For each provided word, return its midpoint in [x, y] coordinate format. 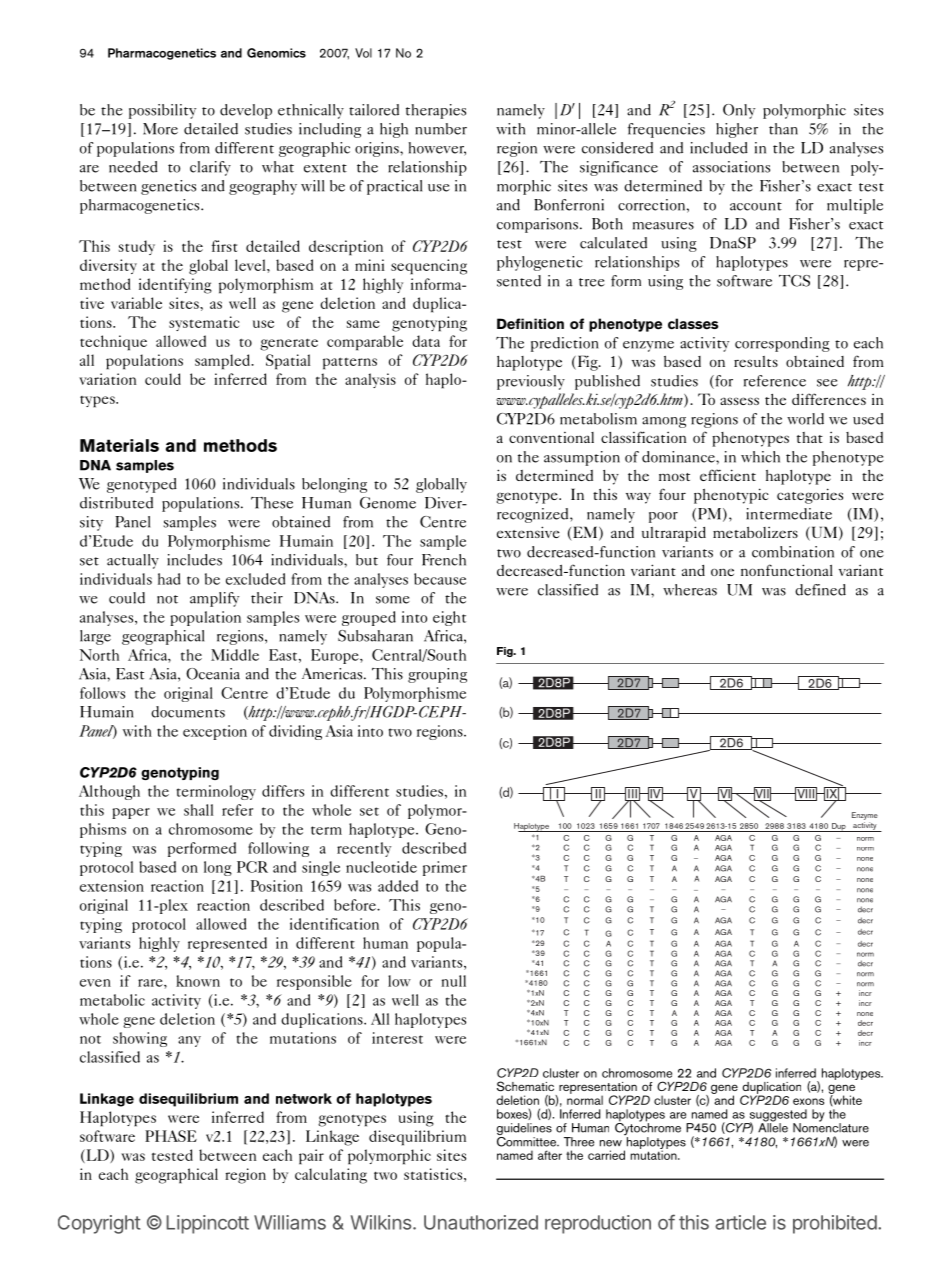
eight [449, 618]
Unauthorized [481, 1222]
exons [808, 1101]
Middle [235, 655]
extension [112, 886]
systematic [204, 323]
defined [820, 590]
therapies [436, 111]
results [756, 361]
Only [739, 111]
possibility [162, 111]
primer [445, 868]
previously [531, 382]
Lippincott [207, 1224]
